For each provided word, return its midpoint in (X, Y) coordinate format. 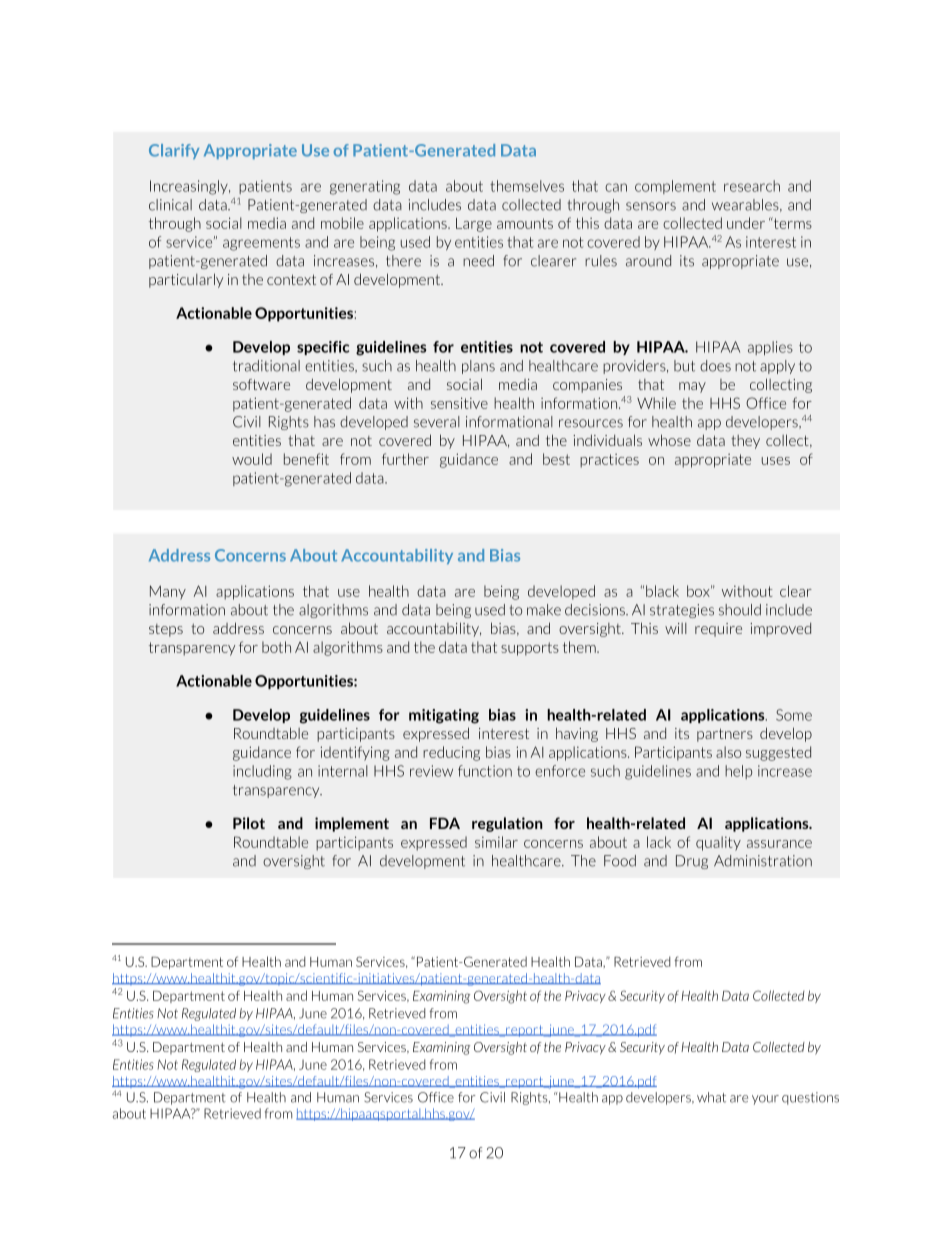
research (752, 186)
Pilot (249, 823)
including (262, 772)
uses (776, 461)
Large (474, 224)
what (711, 1097)
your (765, 1100)
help (738, 772)
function (485, 771)
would (252, 459)
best (556, 459)
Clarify (174, 151)
